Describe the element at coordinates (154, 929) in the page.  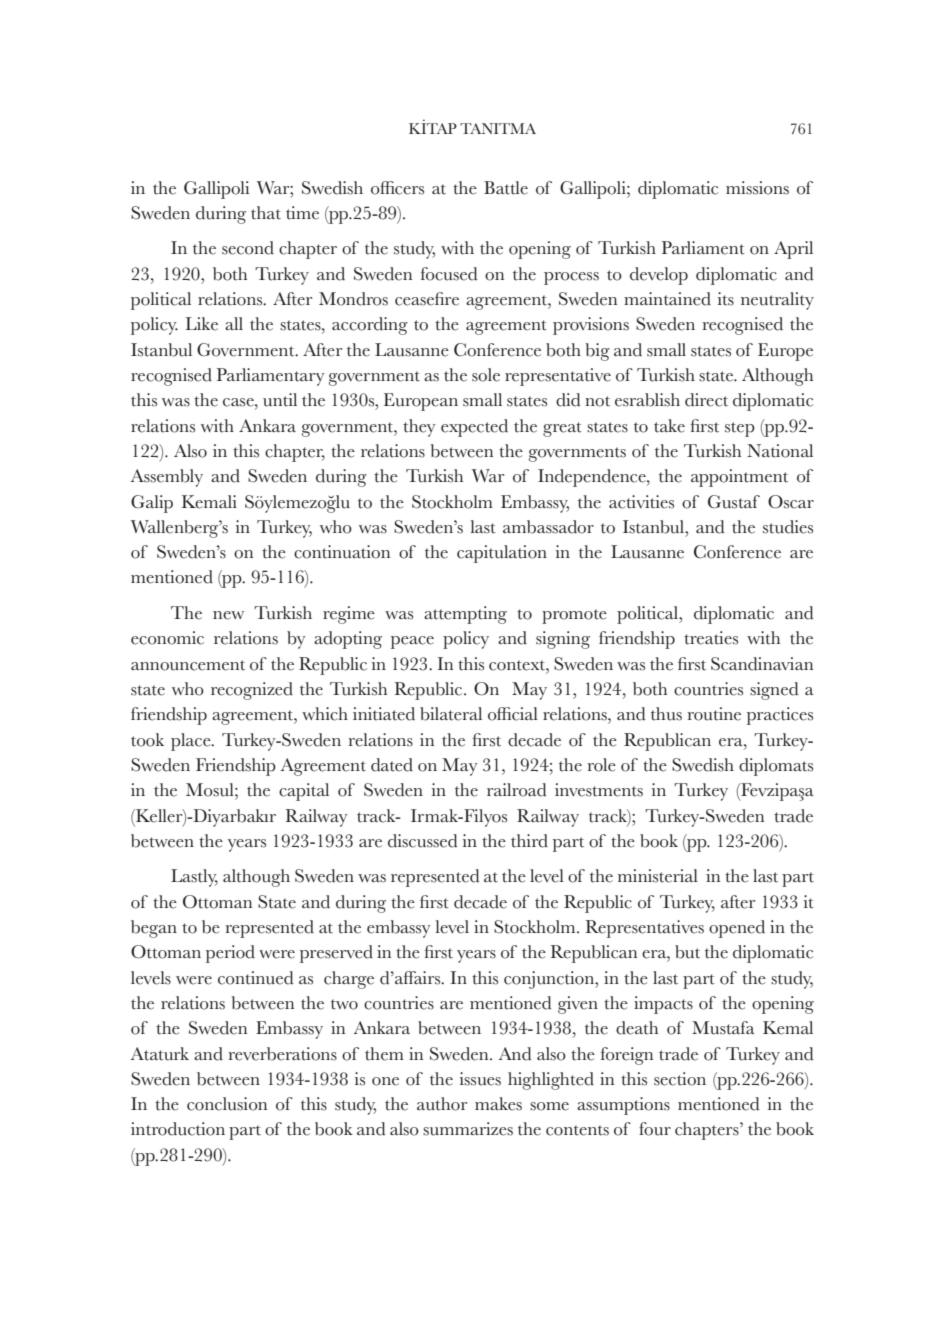
I see `began` at that location.
